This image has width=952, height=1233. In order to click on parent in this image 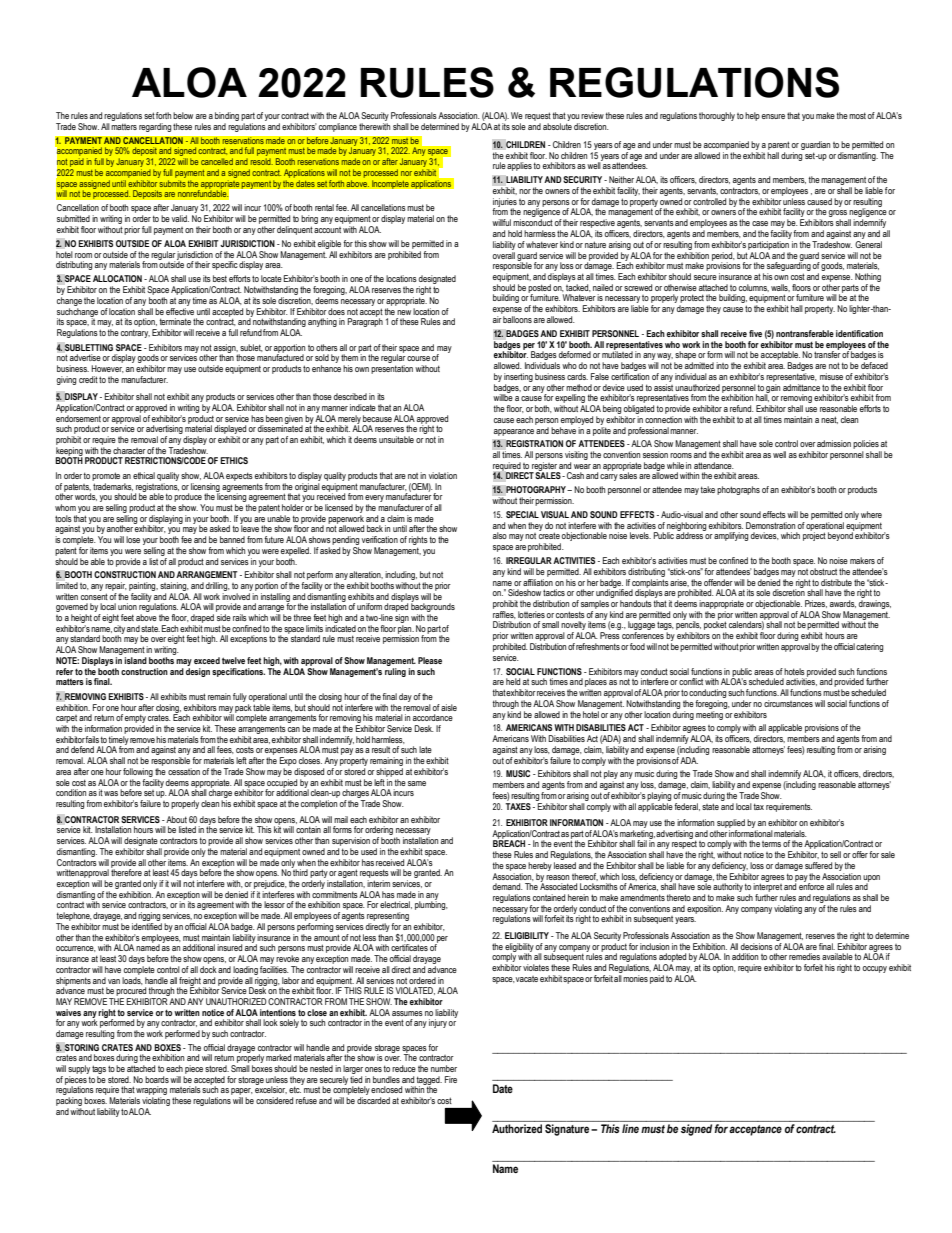, I will do `click(779, 145)`.
